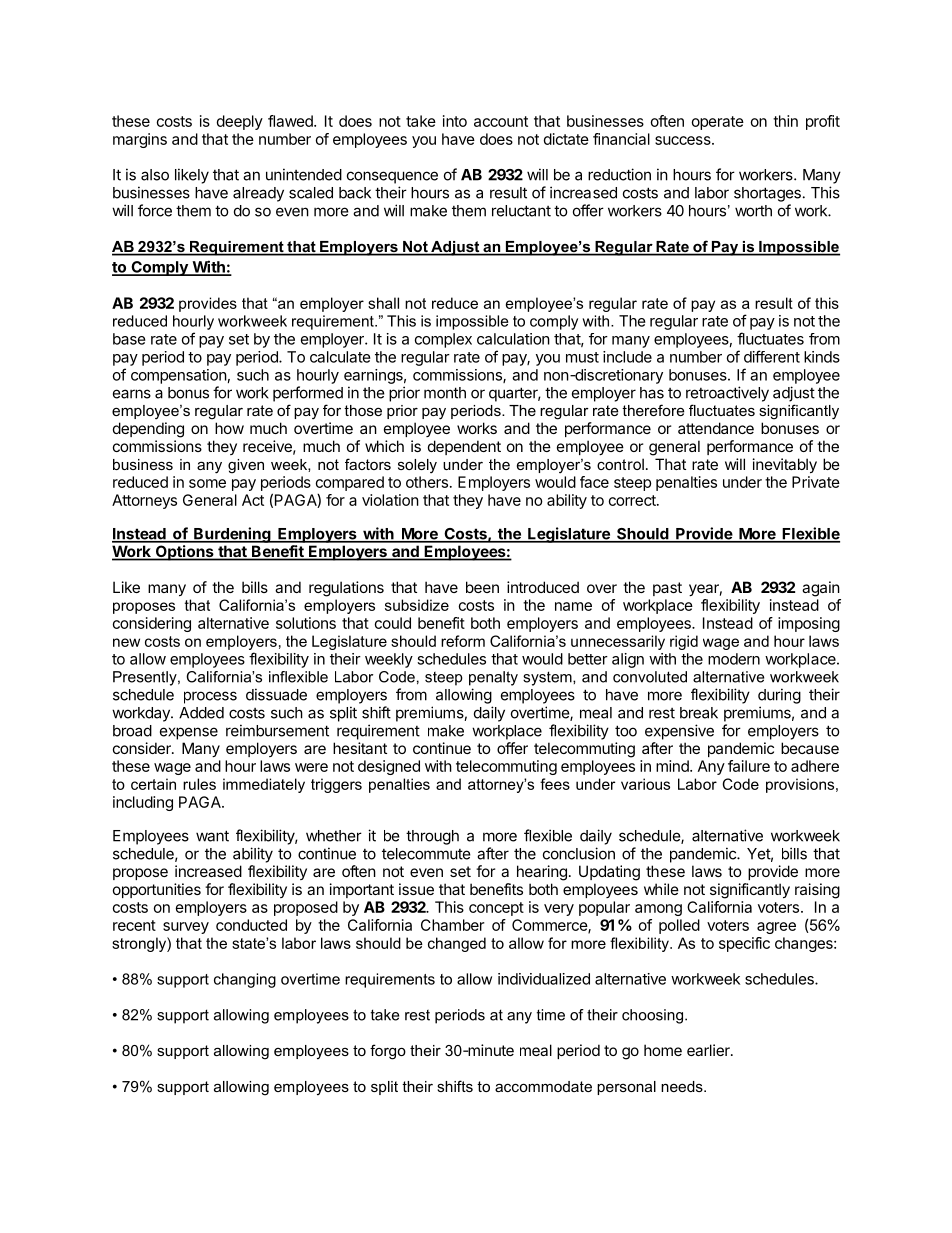 This page has width=952, height=1233. Describe the element at coordinates (749, 766) in the page. I see `failure` at that location.
